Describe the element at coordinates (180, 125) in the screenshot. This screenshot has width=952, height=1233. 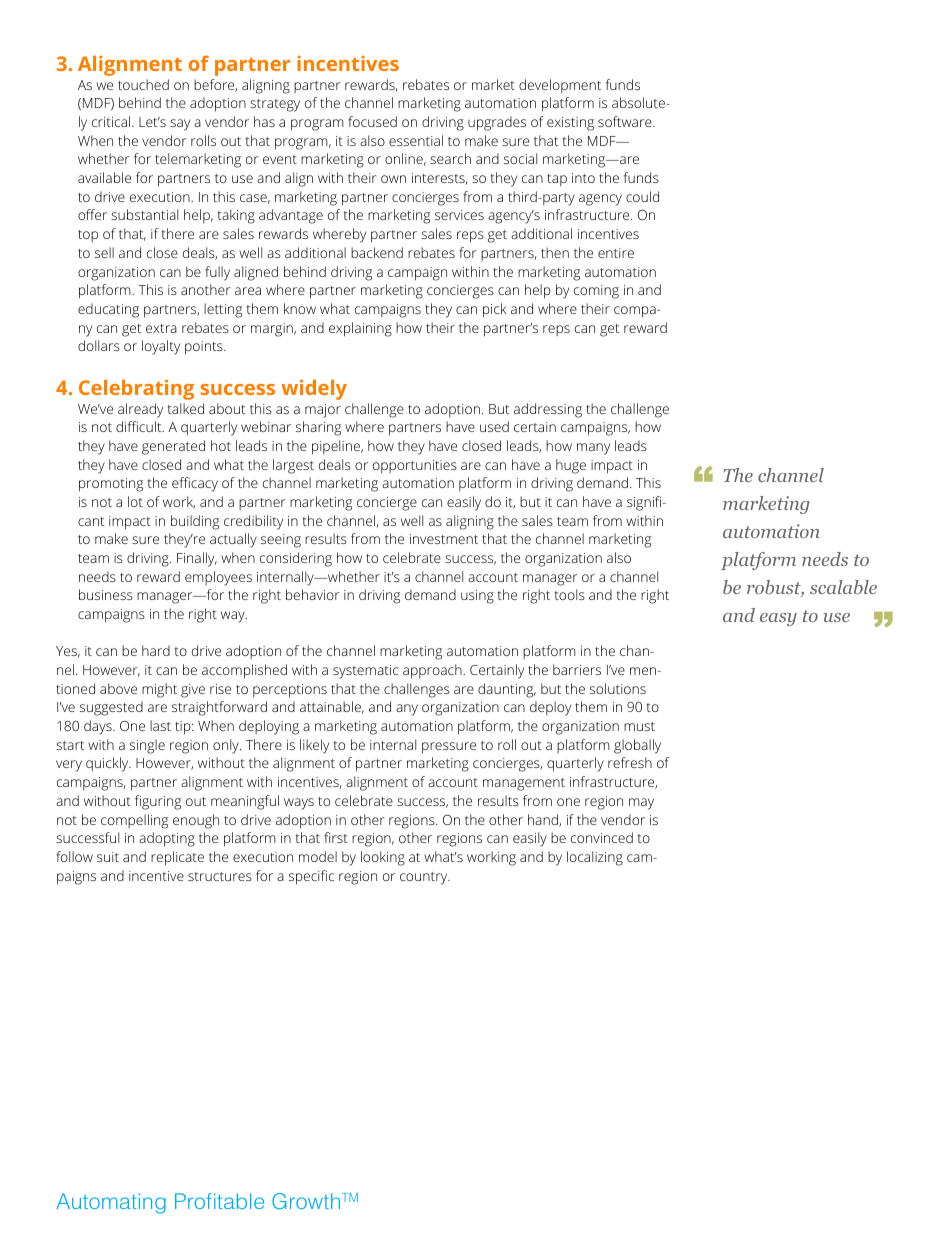
I see `say` at that location.
